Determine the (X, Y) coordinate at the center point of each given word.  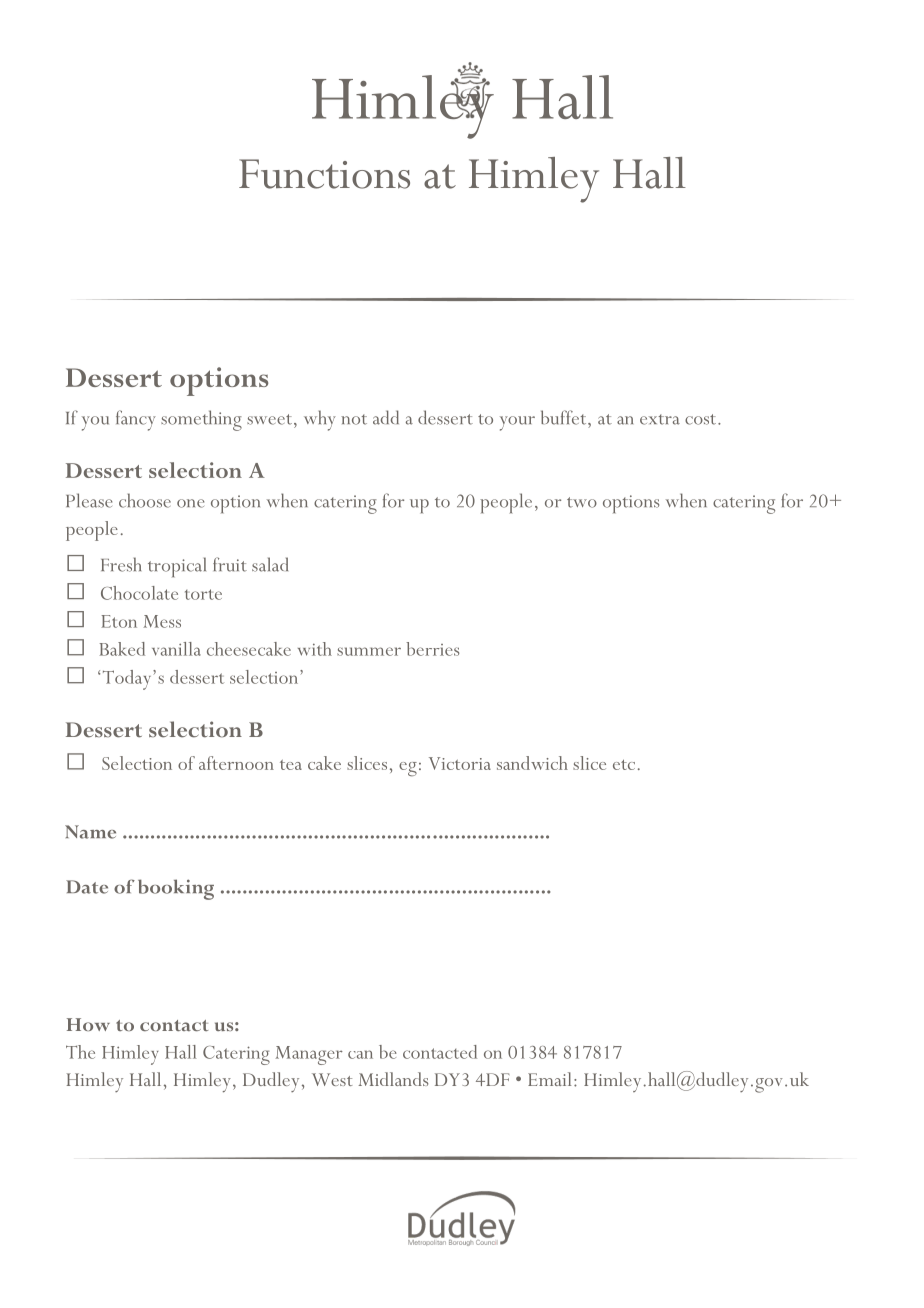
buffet (565, 417)
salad (270, 564)
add (386, 417)
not (354, 419)
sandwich (532, 763)
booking (176, 889)
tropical (177, 567)
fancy (136, 420)
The (80, 1052)
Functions (324, 174)
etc (624, 765)
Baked (122, 649)
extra (660, 419)
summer (369, 651)
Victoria (460, 763)
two (582, 502)
